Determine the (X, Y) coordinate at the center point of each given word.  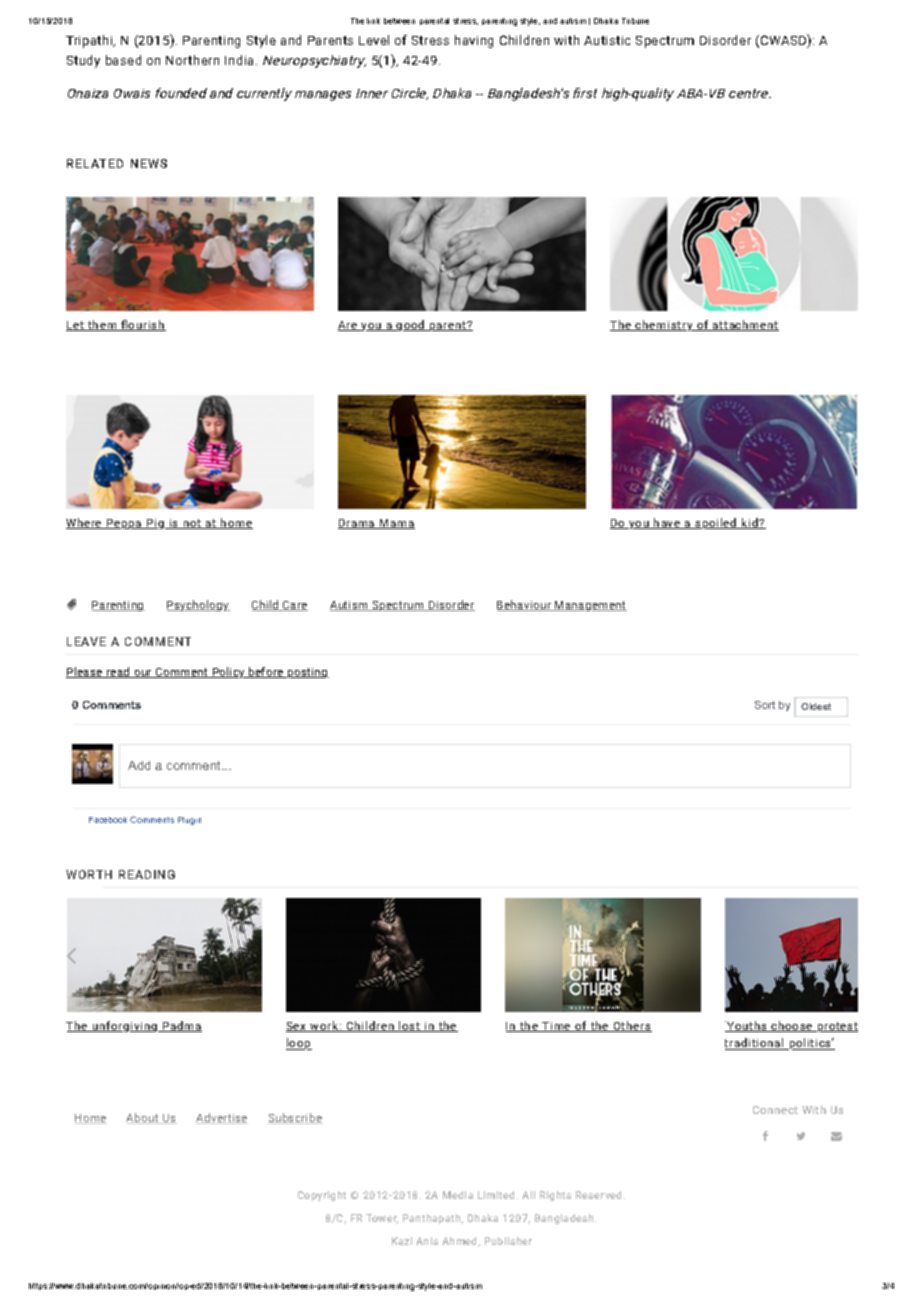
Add (139, 765)
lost (410, 1026)
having (474, 41)
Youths (747, 1026)
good (411, 325)
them (102, 325)
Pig (156, 524)
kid (750, 523)
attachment (745, 325)
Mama (396, 524)
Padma (181, 1026)
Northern (192, 60)
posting (307, 673)
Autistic (607, 40)
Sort (765, 705)
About (143, 1118)
